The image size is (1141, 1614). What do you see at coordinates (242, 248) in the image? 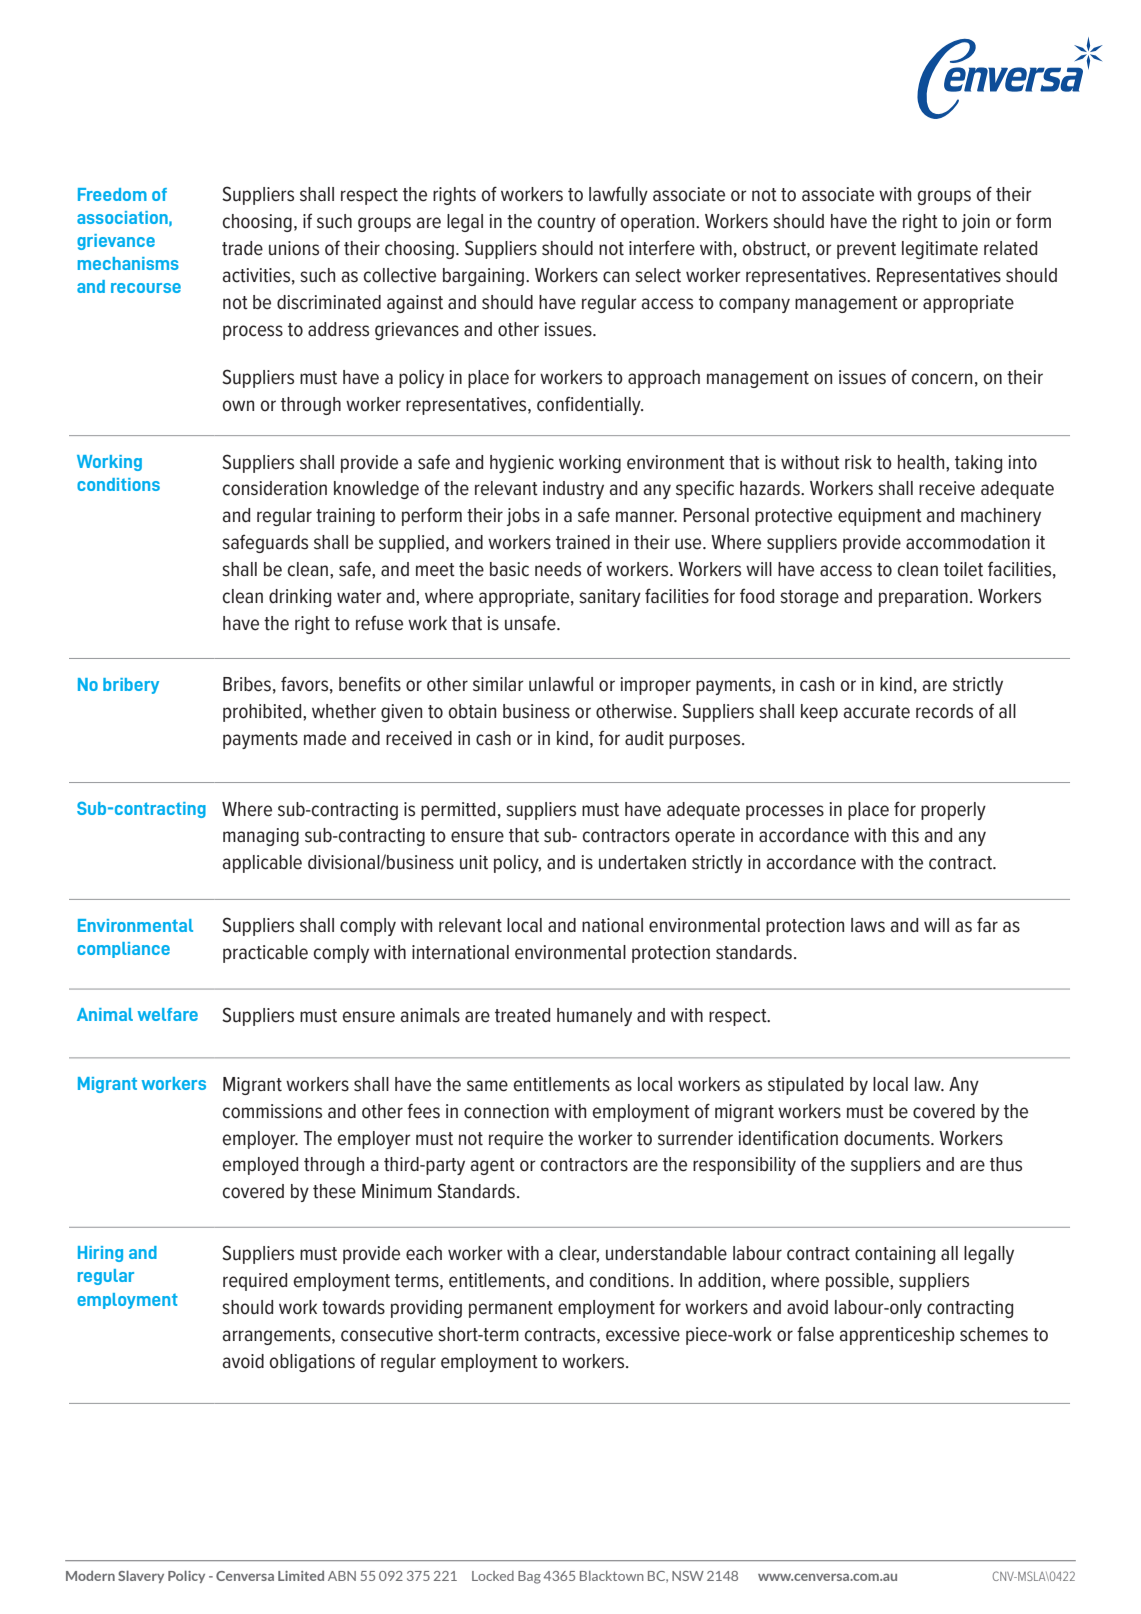
I see `trade` at bounding box center [242, 248].
